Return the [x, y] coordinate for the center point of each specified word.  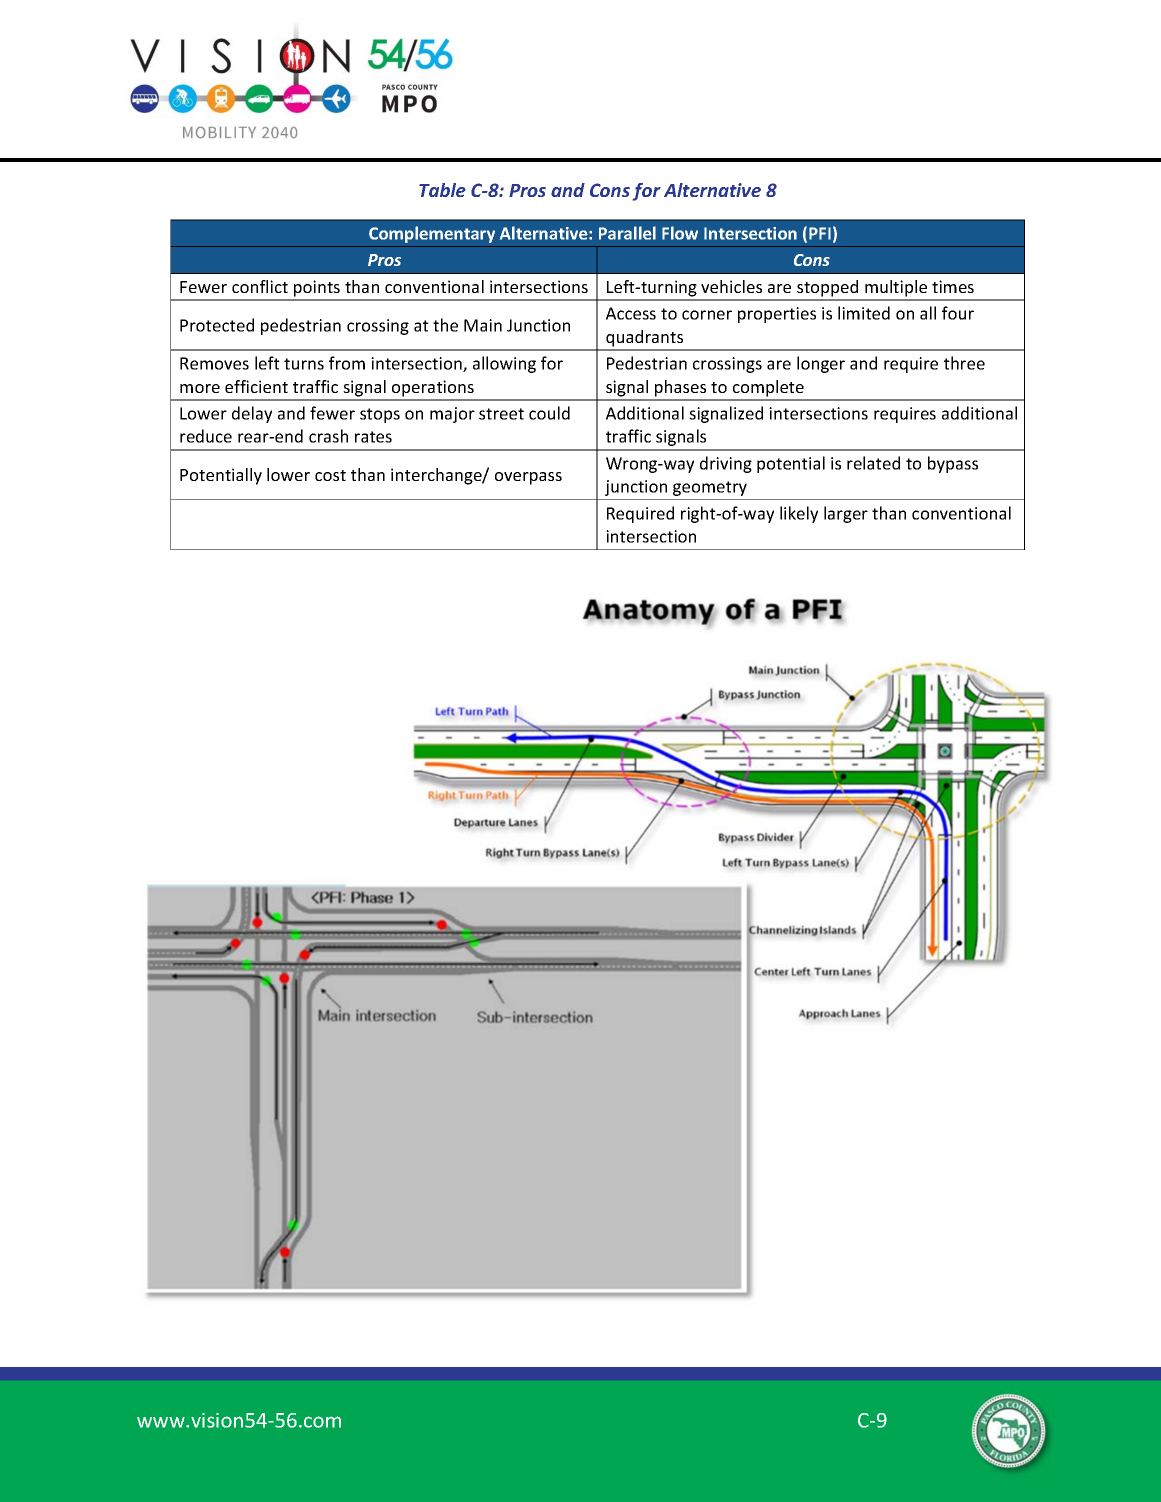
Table [442, 190]
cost [330, 475]
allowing [504, 364]
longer [821, 364]
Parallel [627, 233]
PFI [820, 233]
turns [304, 364]
